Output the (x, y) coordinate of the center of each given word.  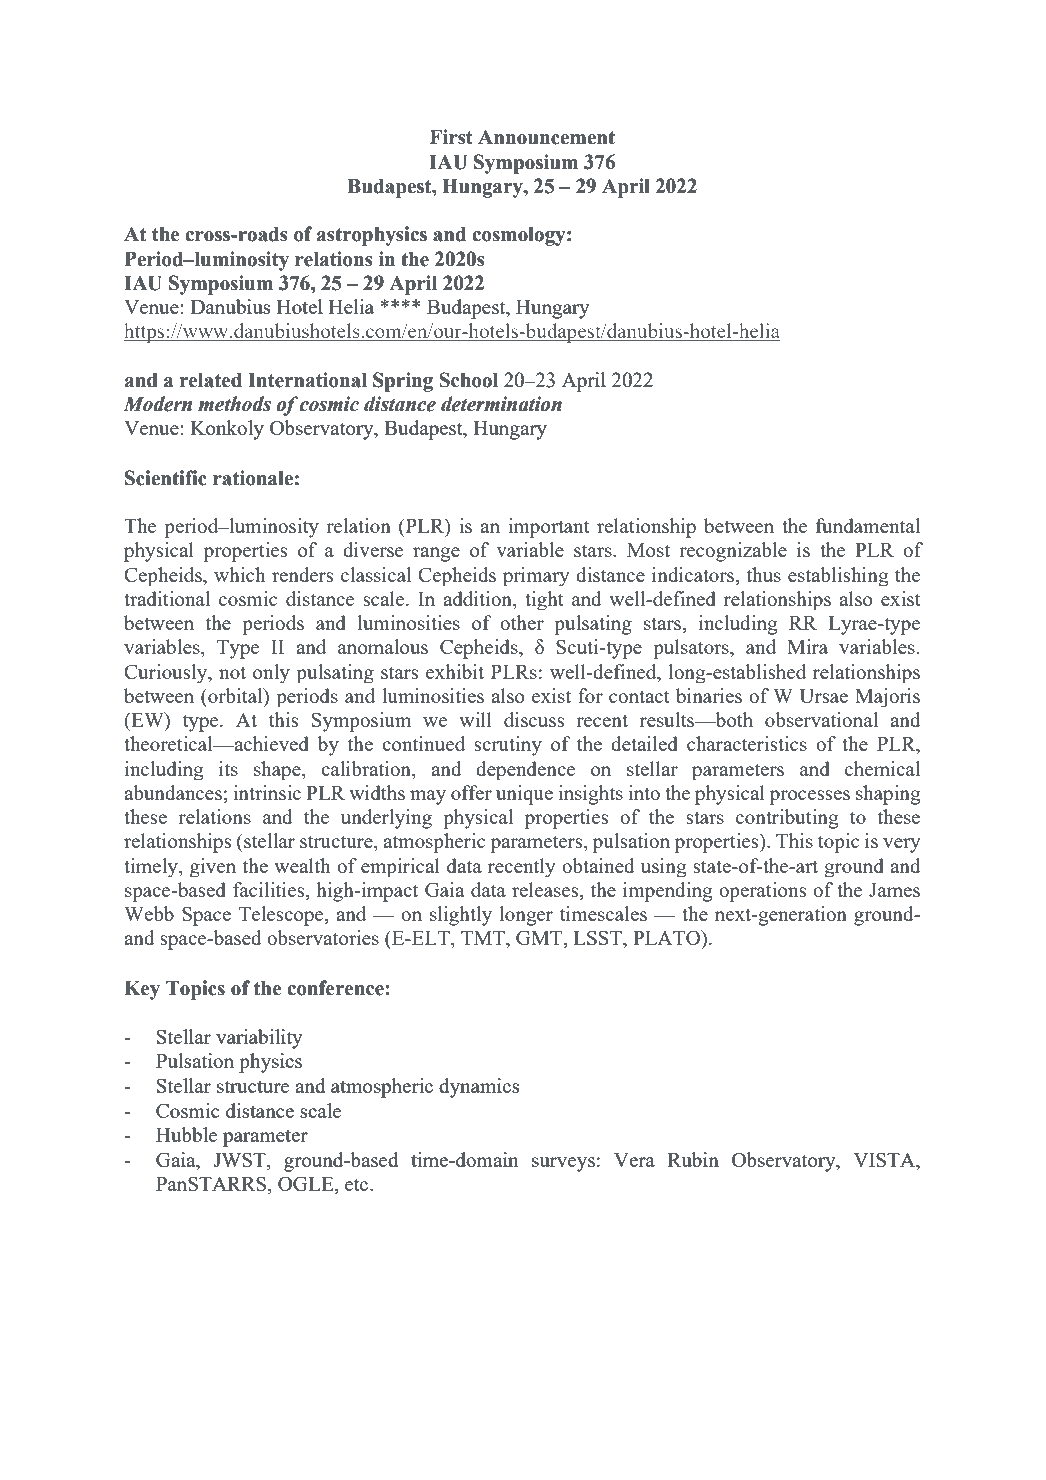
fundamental (868, 525)
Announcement (546, 137)
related (211, 380)
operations (762, 892)
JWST (240, 1161)
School (468, 380)
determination (501, 404)
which (239, 574)
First (451, 137)
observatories (323, 937)
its (228, 768)
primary (536, 576)
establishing (838, 576)
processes (810, 797)
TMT (484, 938)
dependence (525, 770)
